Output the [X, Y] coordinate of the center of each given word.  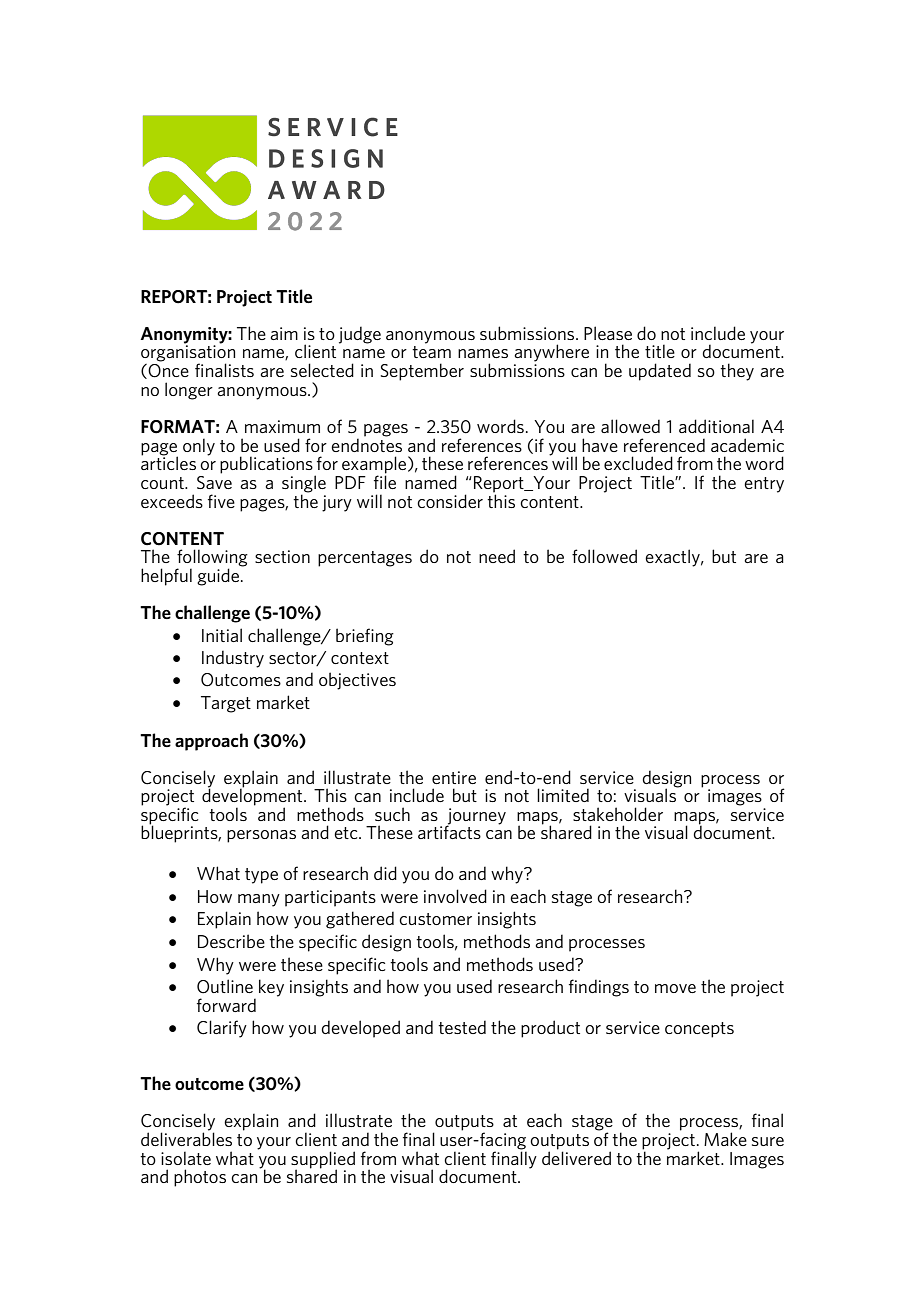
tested [462, 1027]
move [675, 988]
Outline [225, 986]
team [431, 352]
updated [660, 372]
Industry [233, 659]
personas [261, 836]
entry [764, 485]
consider [450, 501]
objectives [357, 681]
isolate [186, 1158]
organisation [188, 353]
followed [604, 556]
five [221, 501]
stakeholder [618, 814]
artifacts [449, 831]
